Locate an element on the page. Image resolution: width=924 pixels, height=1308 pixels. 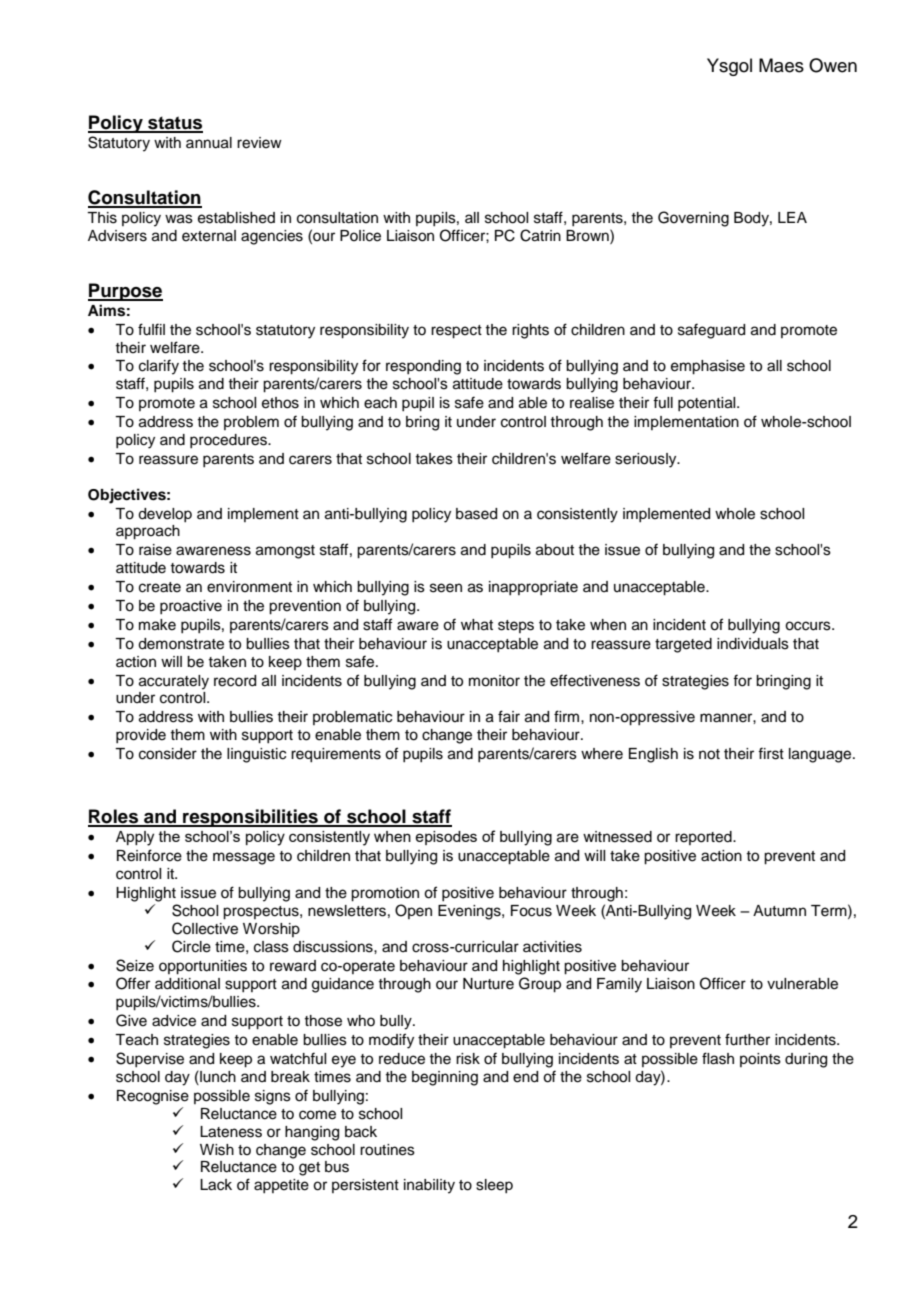
Police is located at coordinates (360, 236).
